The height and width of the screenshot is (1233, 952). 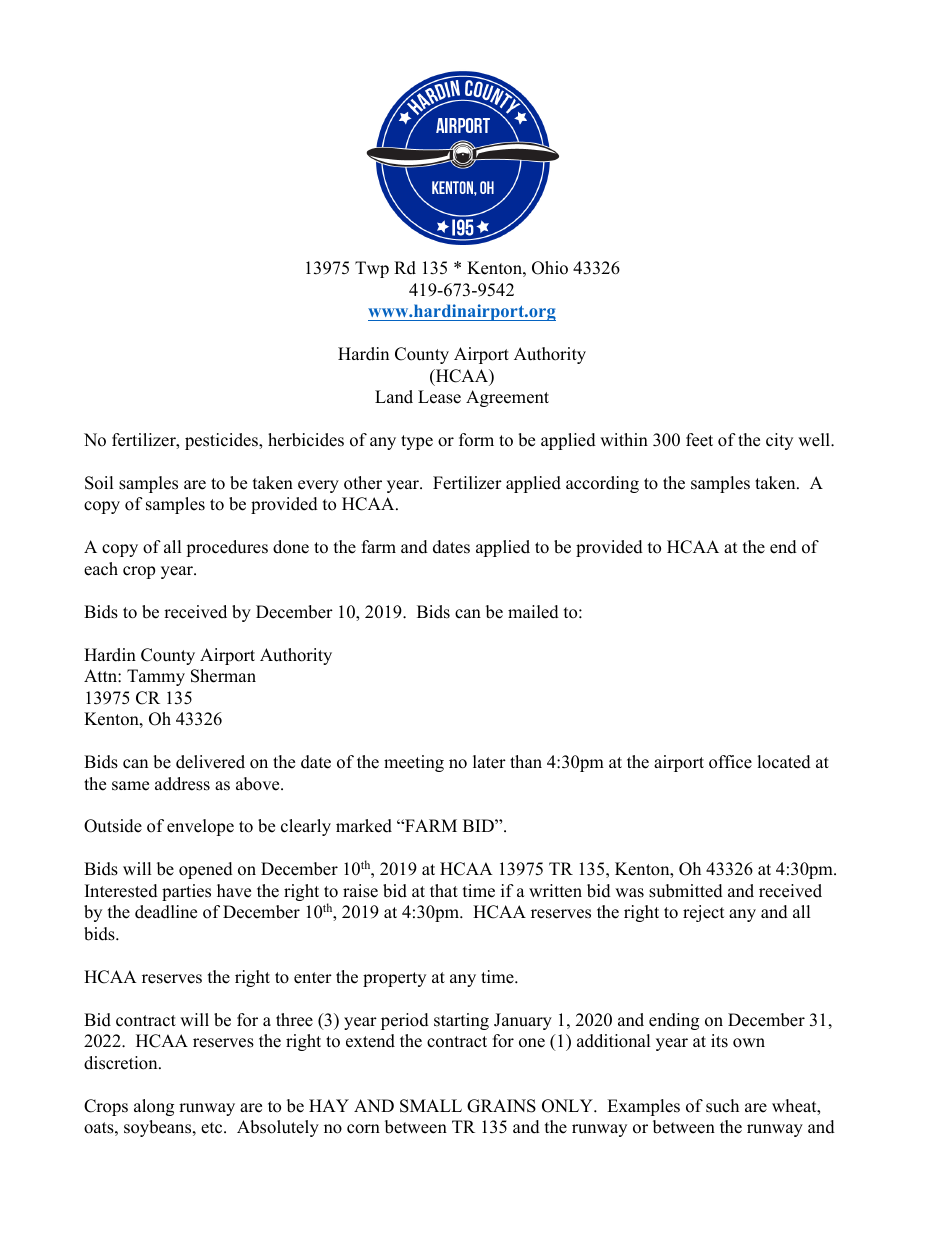 I want to click on Soil, so click(x=99, y=483).
